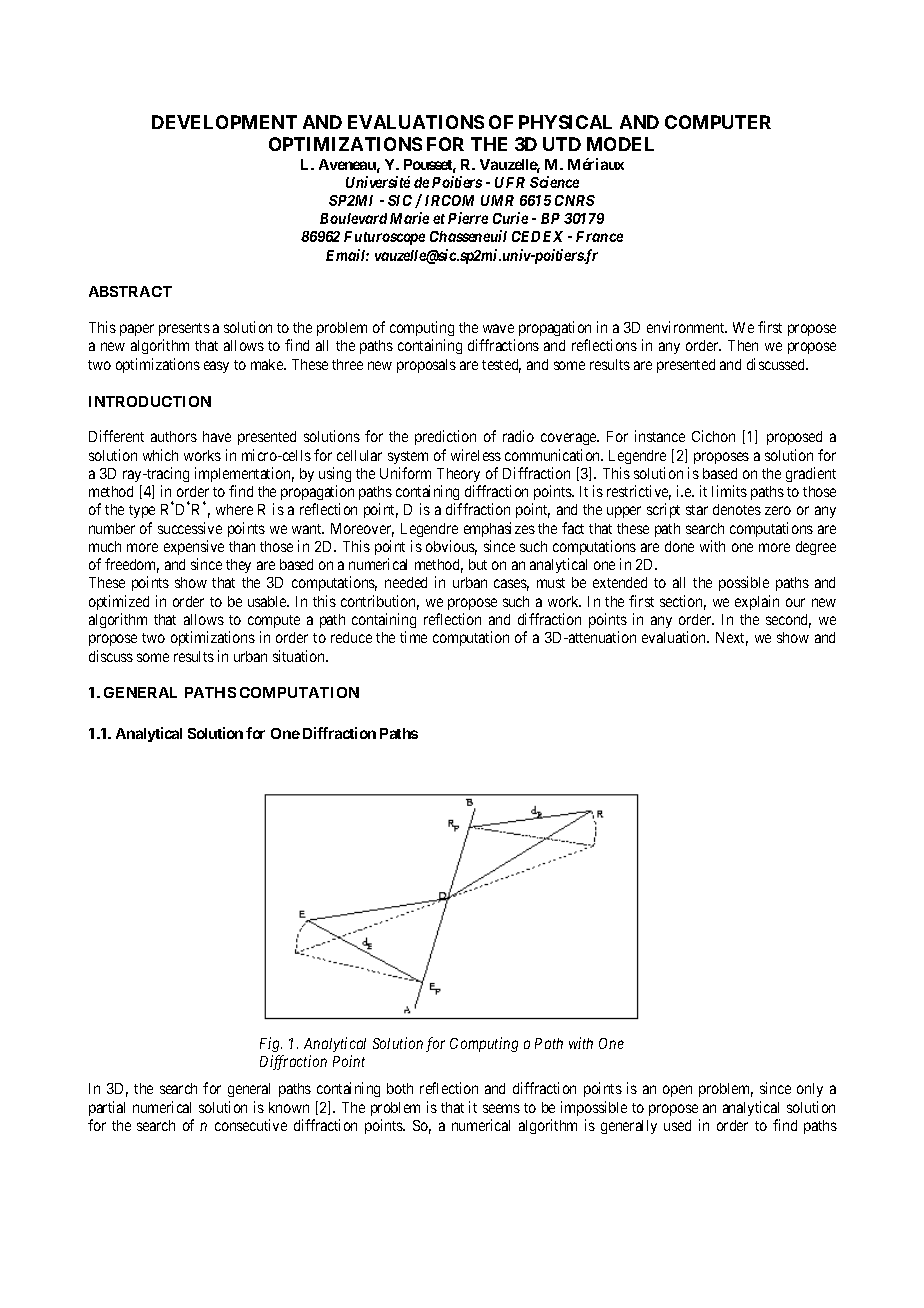 The image size is (924, 1308). What do you see at coordinates (468, 218) in the image?
I see `Pierre` at bounding box center [468, 218].
